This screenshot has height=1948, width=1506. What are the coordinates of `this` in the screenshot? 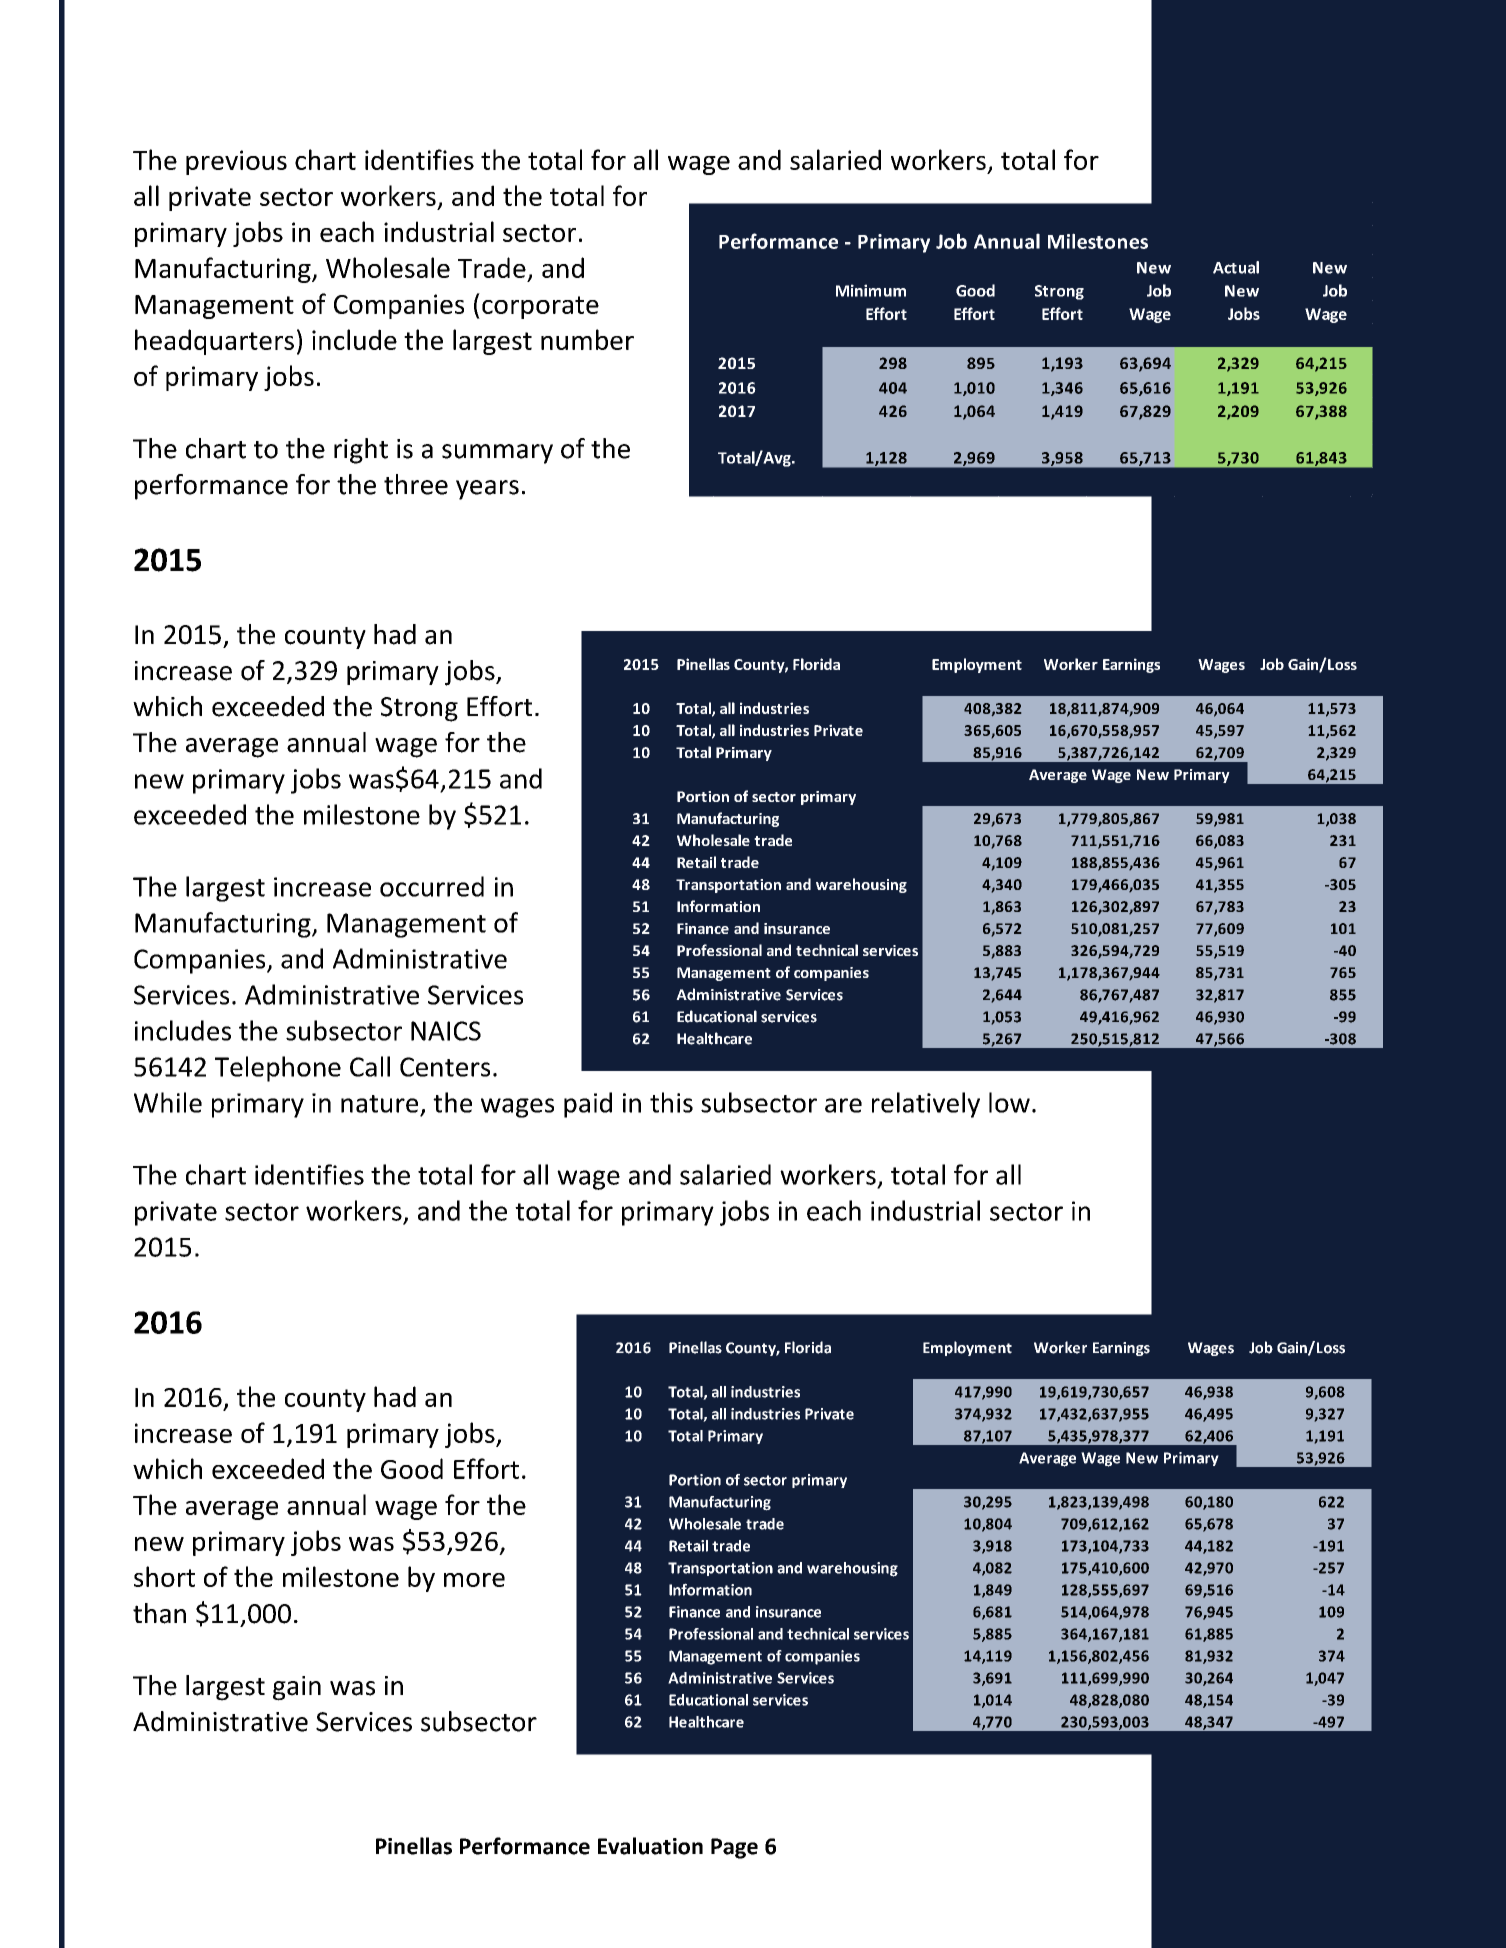 It's located at (671, 1102).
